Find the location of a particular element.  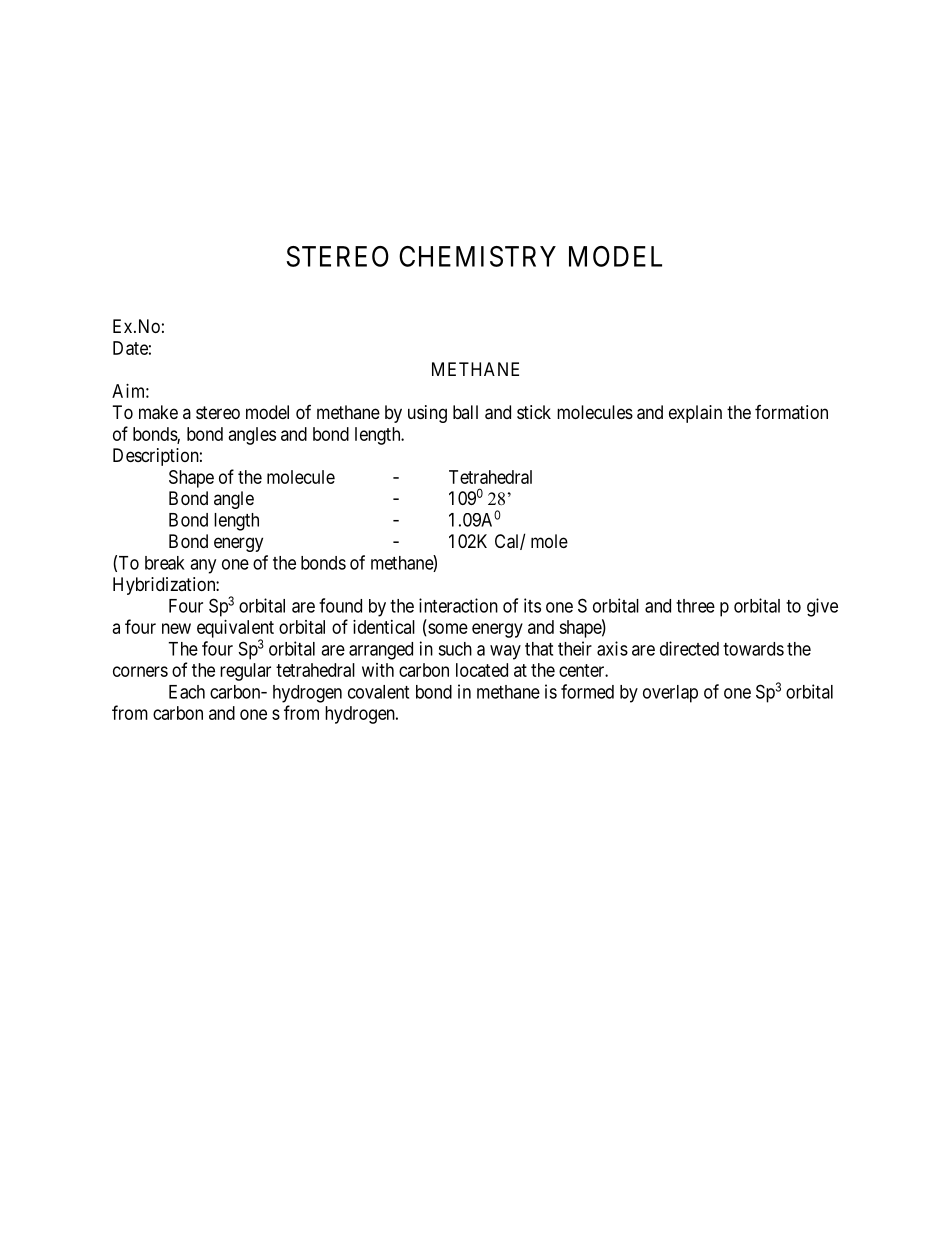

make is located at coordinates (158, 412).
